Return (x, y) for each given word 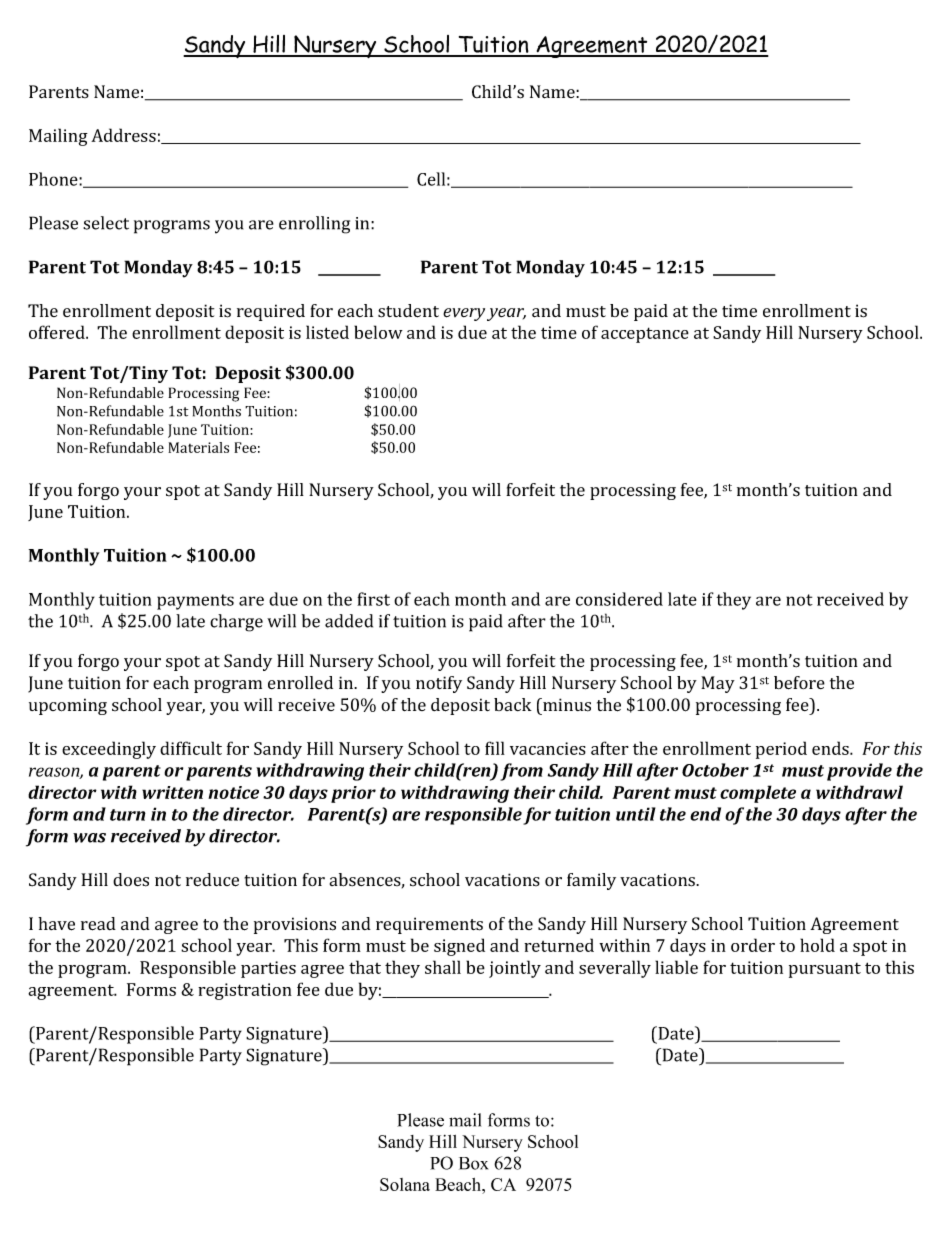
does (131, 880)
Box (473, 1163)
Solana (405, 1184)
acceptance (645, 335)
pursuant (825, 970)
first (373, 599)
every (464, 314)
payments (195, 602)
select (106, 223)
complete (758, 794)
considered (619, 599)
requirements (429, 925)
